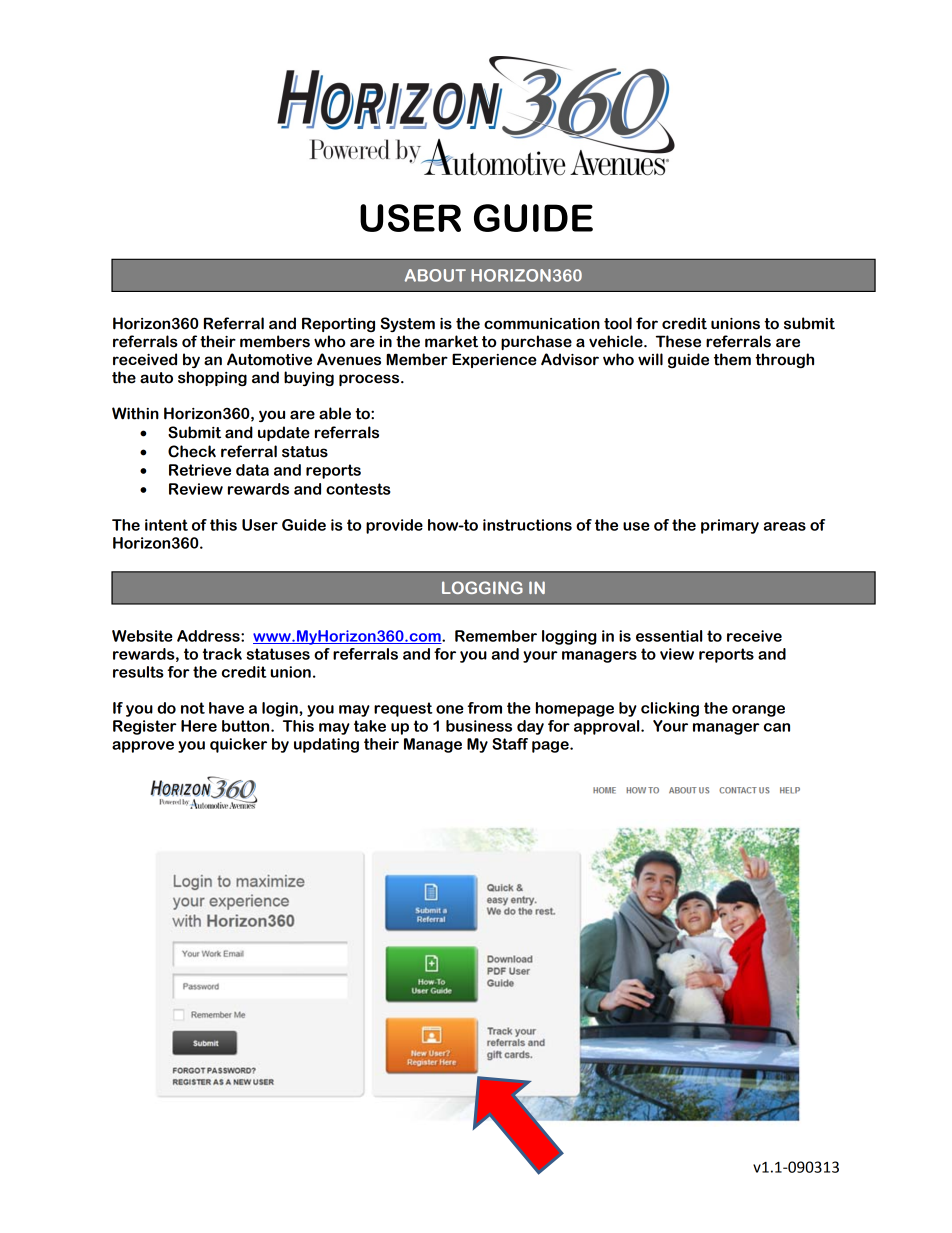  Describe the element at coordinates (670, 709) in the image. I see `clicking` at that location.
